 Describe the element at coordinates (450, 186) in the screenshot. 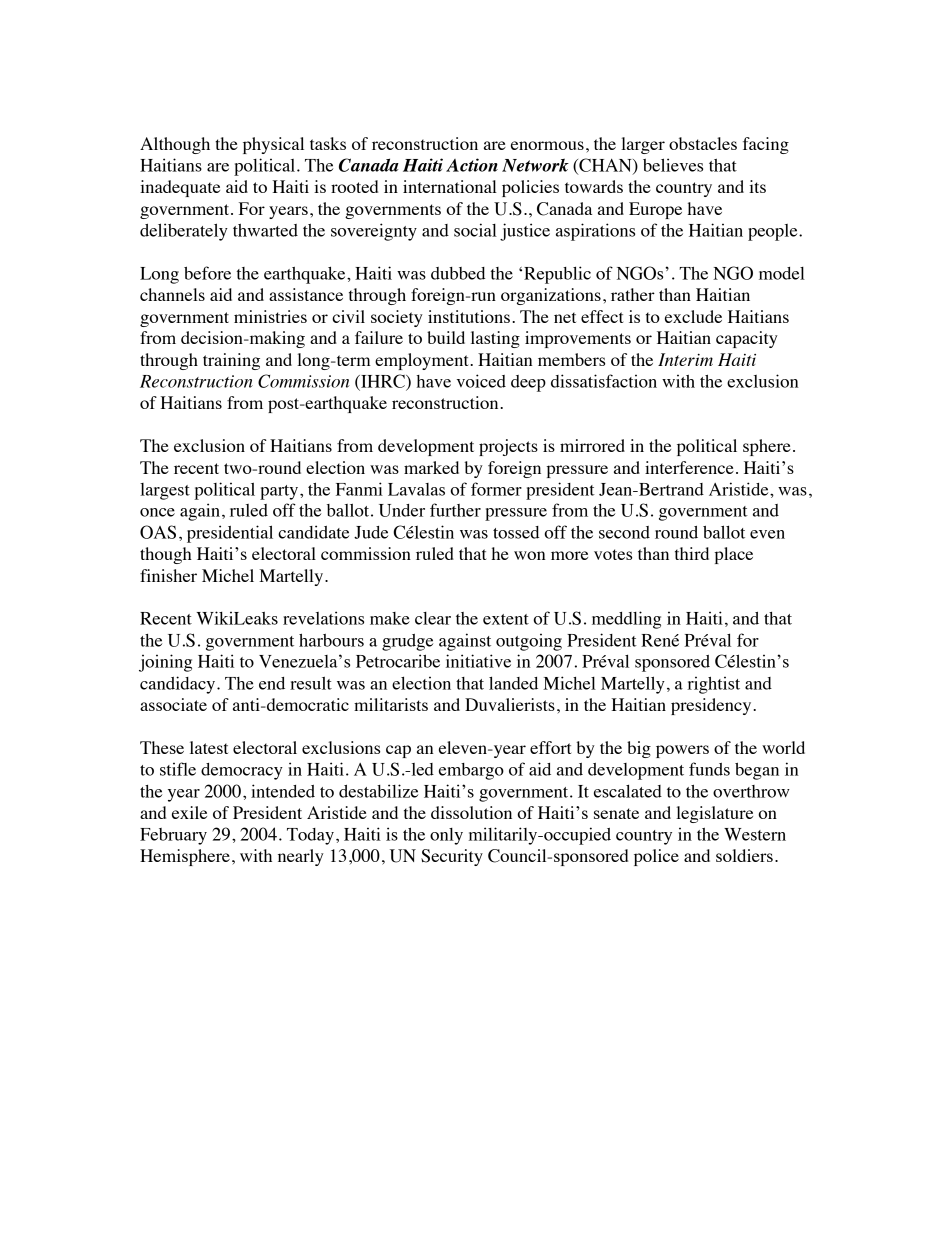

I see `international` at that location.
